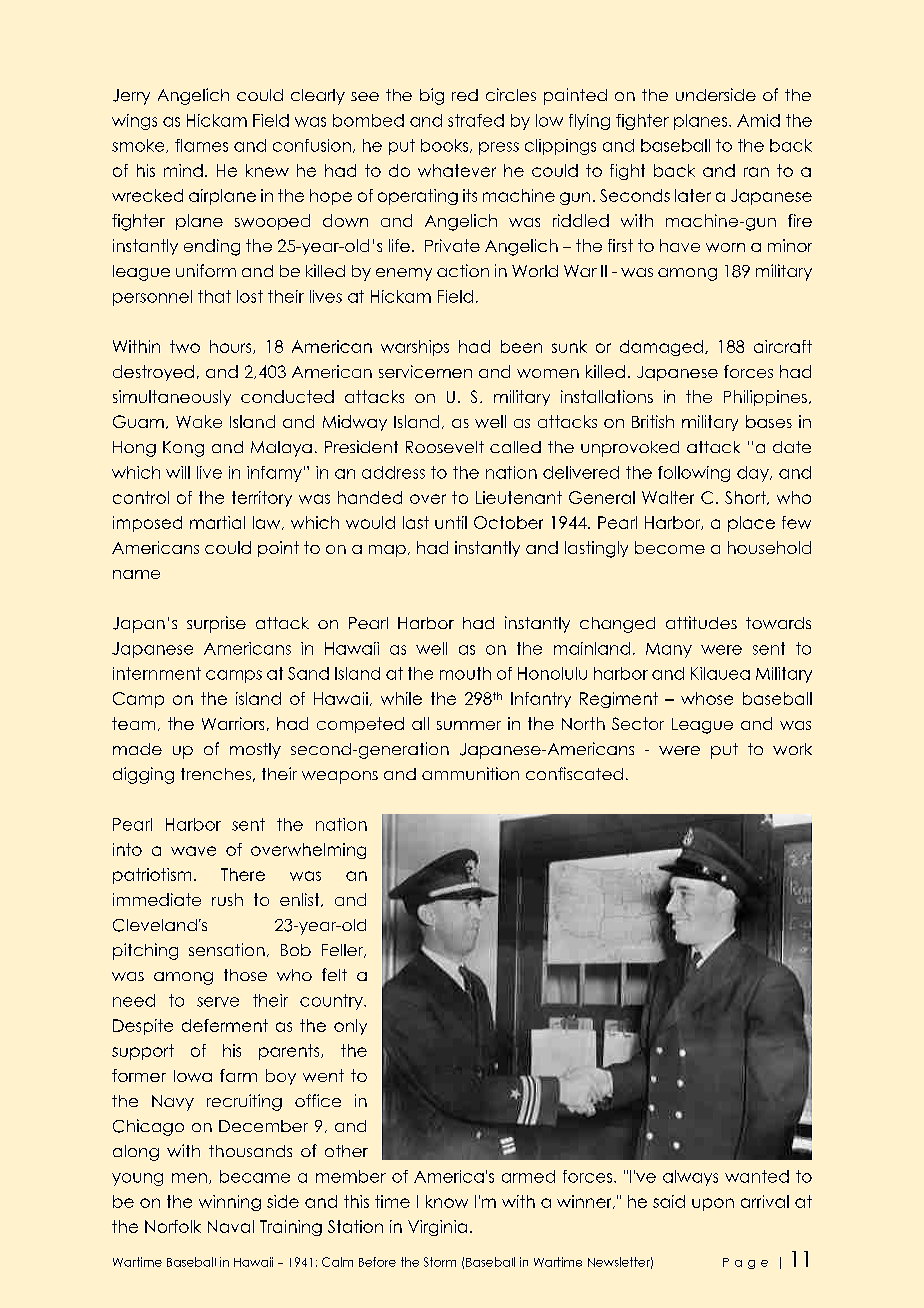 The height and width of the image is (1308, 924). I want to click on Amid, so click(758, 120).
